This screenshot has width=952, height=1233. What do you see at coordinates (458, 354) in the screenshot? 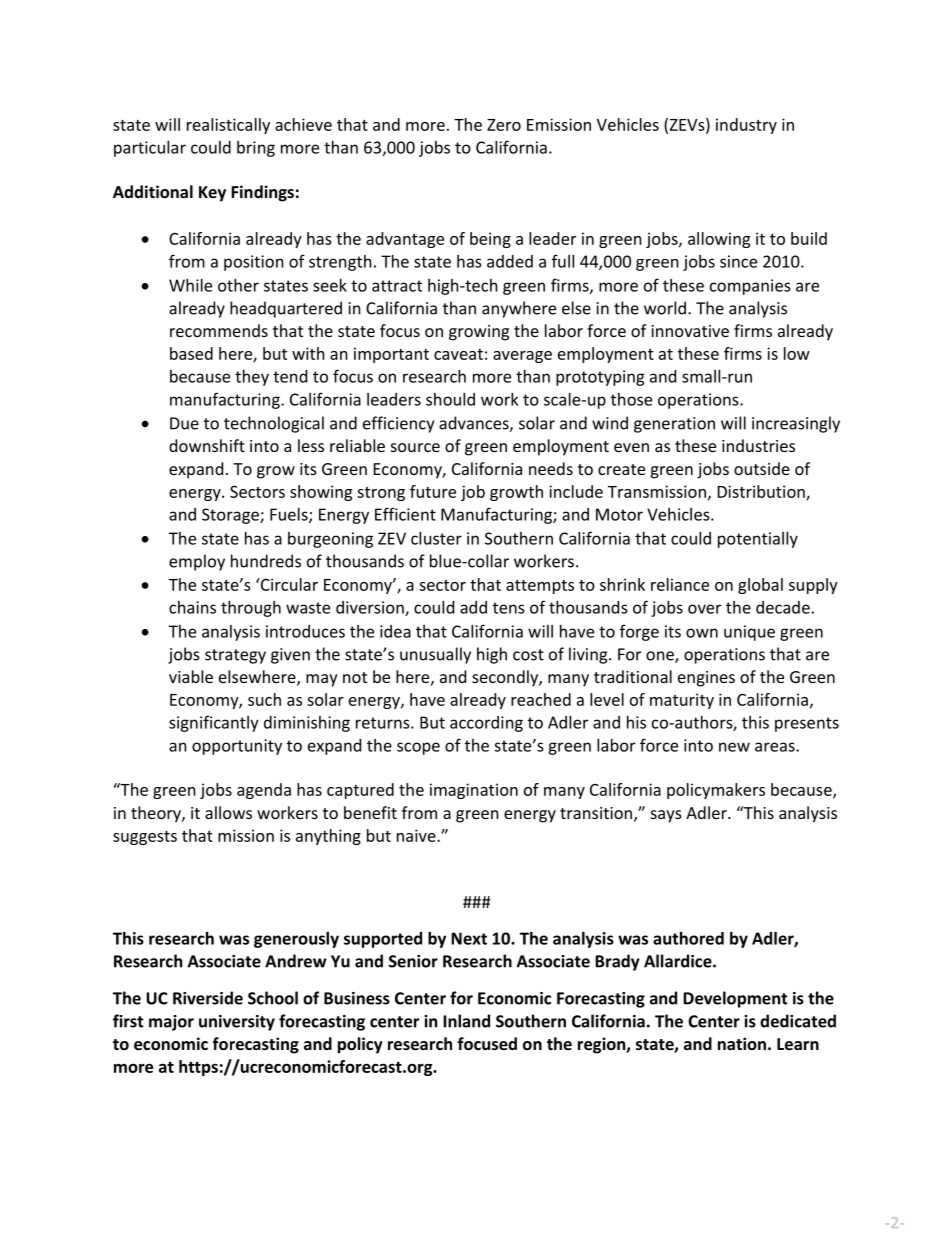
I see `caveat` at bounding box center [458, 354].
